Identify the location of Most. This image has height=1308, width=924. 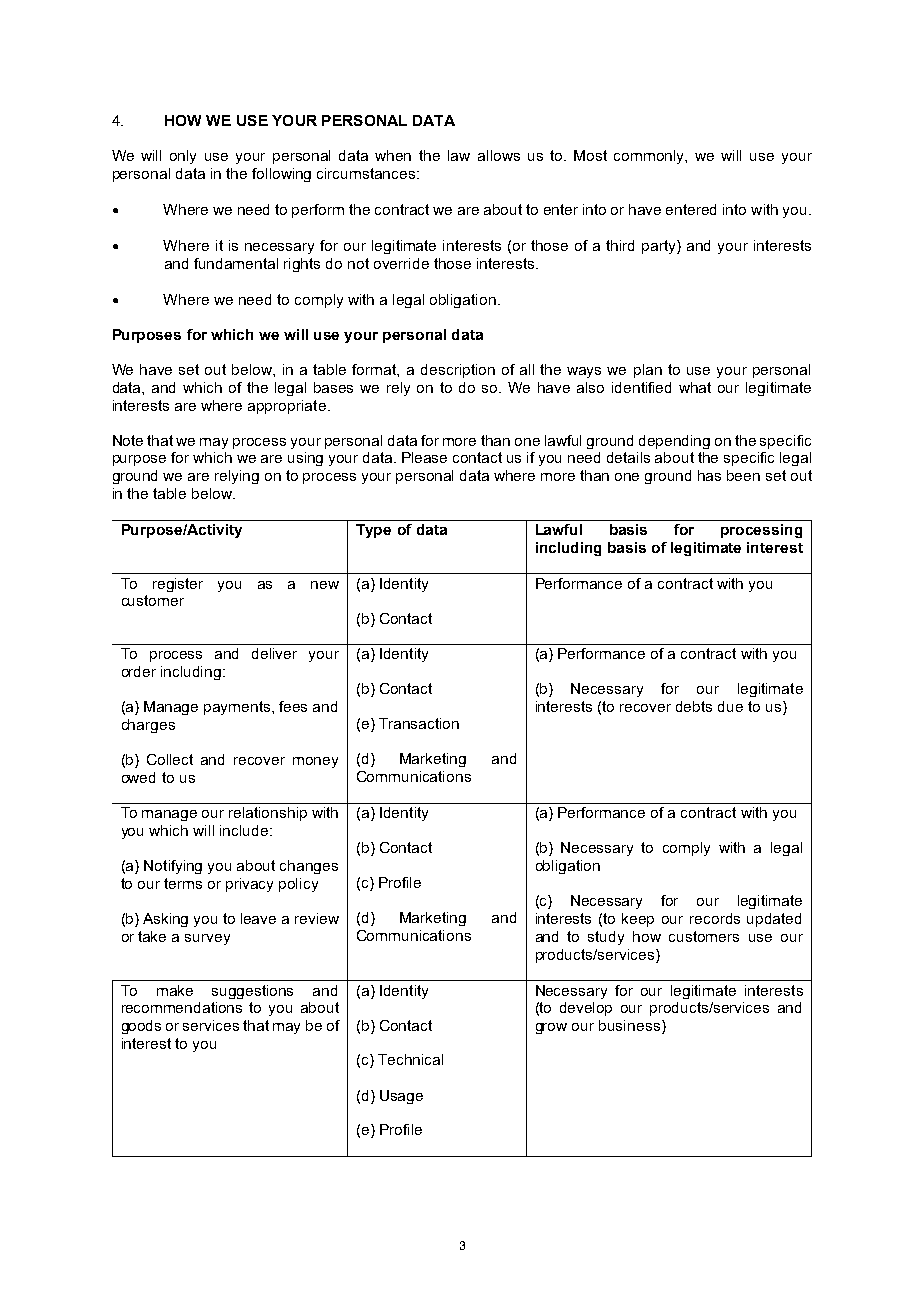
(590, 155).
